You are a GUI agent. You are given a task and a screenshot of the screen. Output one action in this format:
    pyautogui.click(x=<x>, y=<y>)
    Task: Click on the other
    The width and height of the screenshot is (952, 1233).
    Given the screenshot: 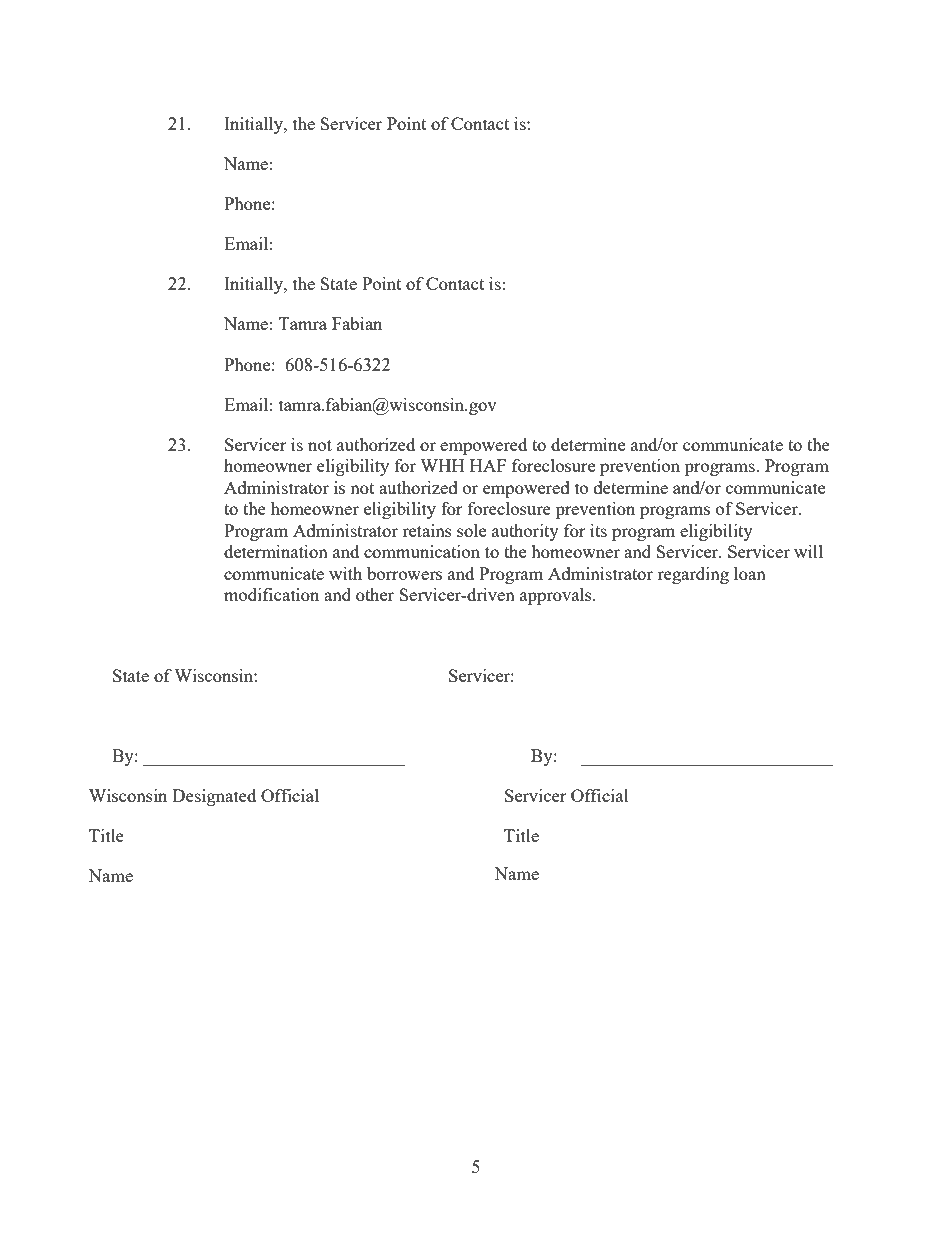 What is the action you would take?
    pyautogui.click(x=375, y=594)
